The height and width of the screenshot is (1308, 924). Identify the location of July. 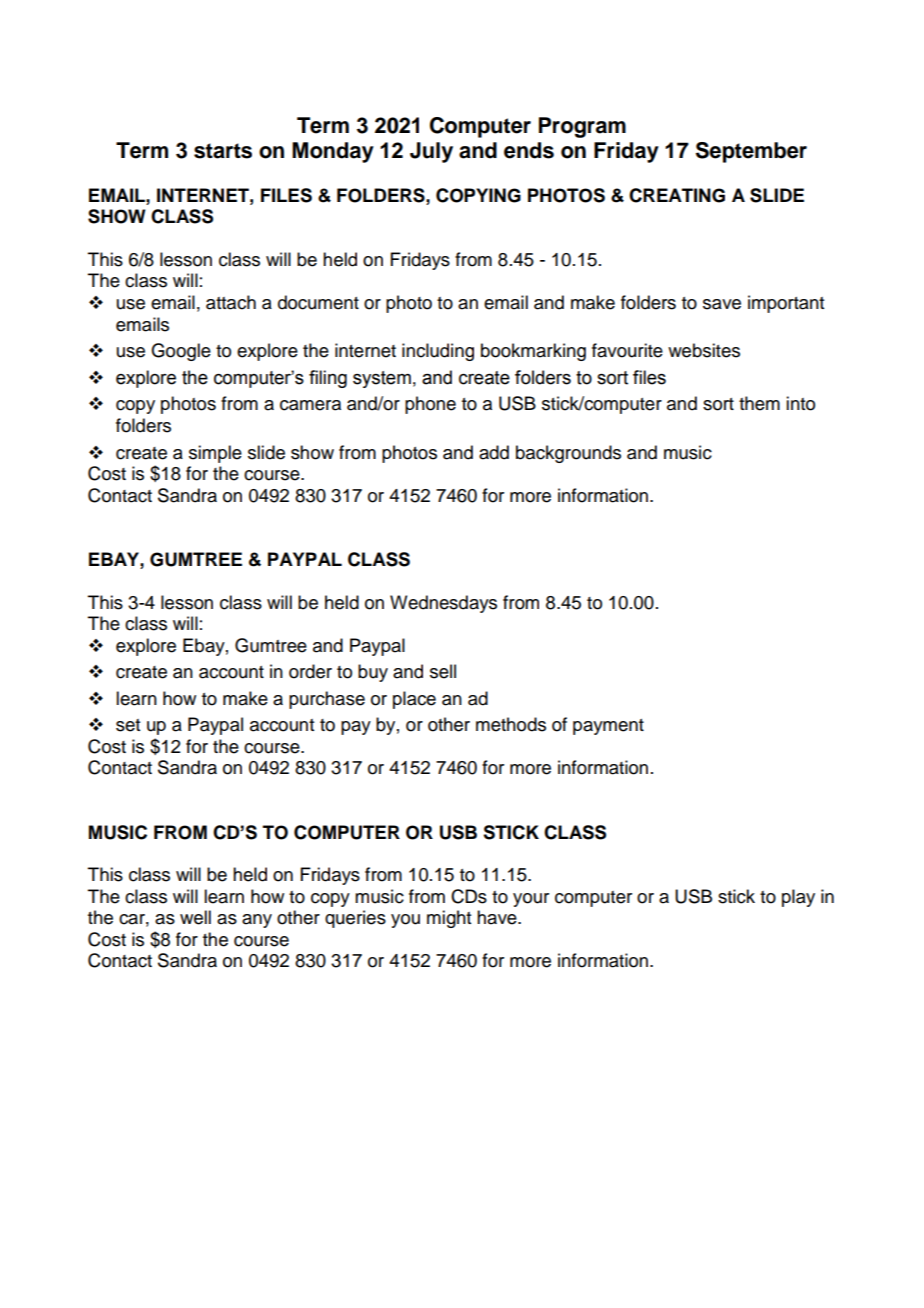
(431, 152).
